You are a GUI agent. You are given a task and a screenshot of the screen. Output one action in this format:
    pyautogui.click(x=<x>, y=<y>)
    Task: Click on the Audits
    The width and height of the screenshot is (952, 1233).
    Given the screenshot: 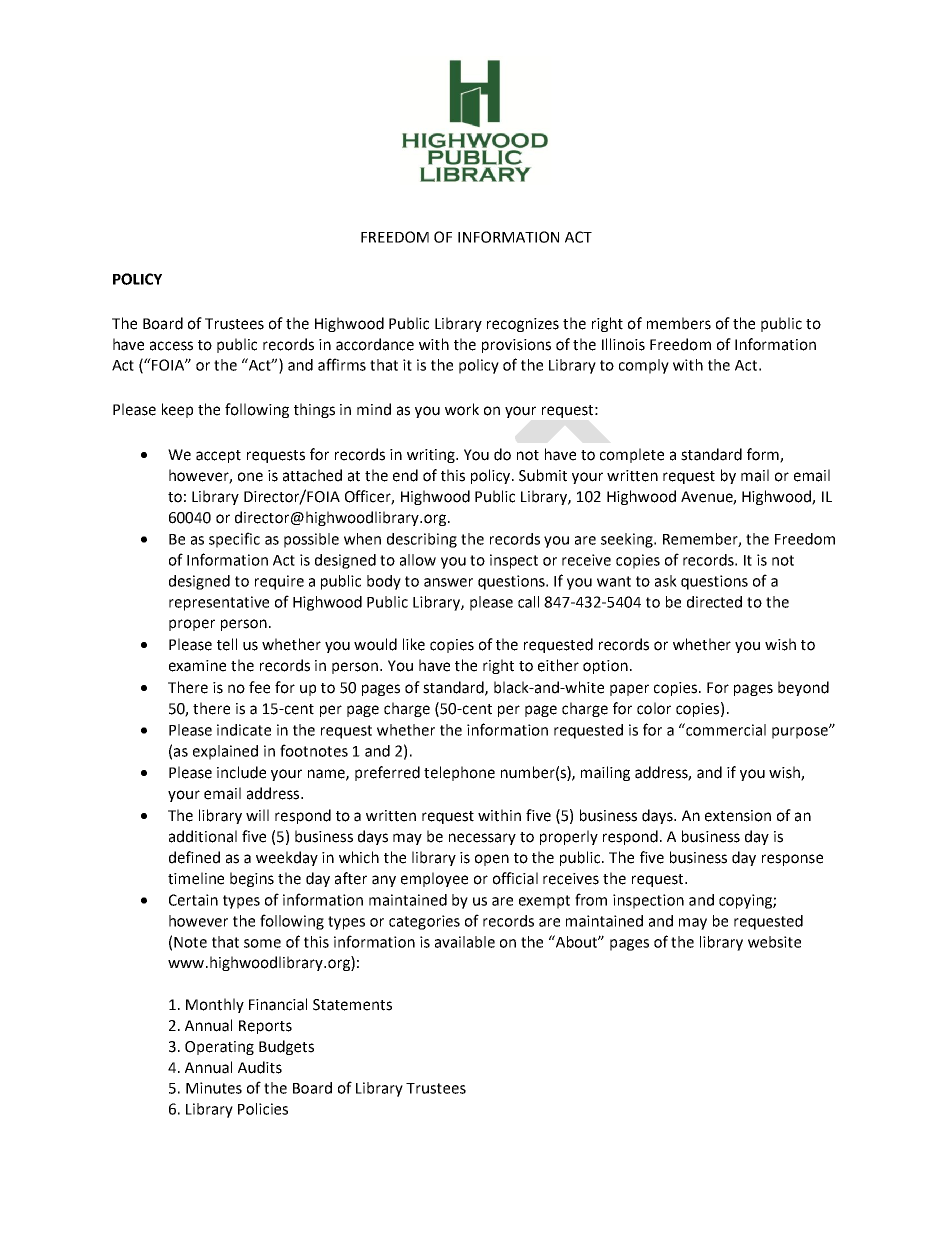 What is the action you would take?
    pyautogui.click(x=260, y=1067)
